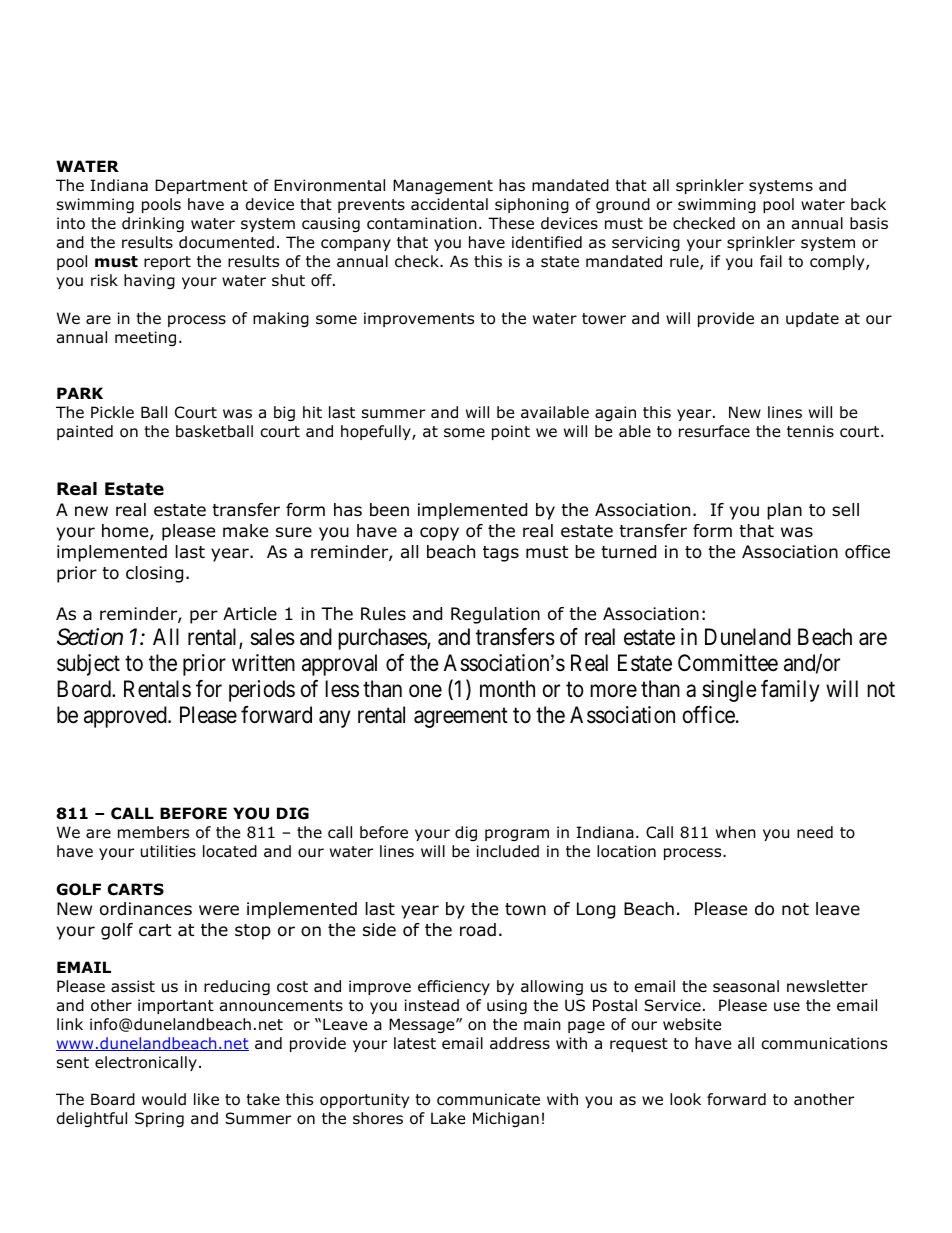 The width and height of the screenshot is (952, 1233). What do you see at coordinates (501, 554) in the screenshot?
I see `tags` at bounding box center [501, 554].
